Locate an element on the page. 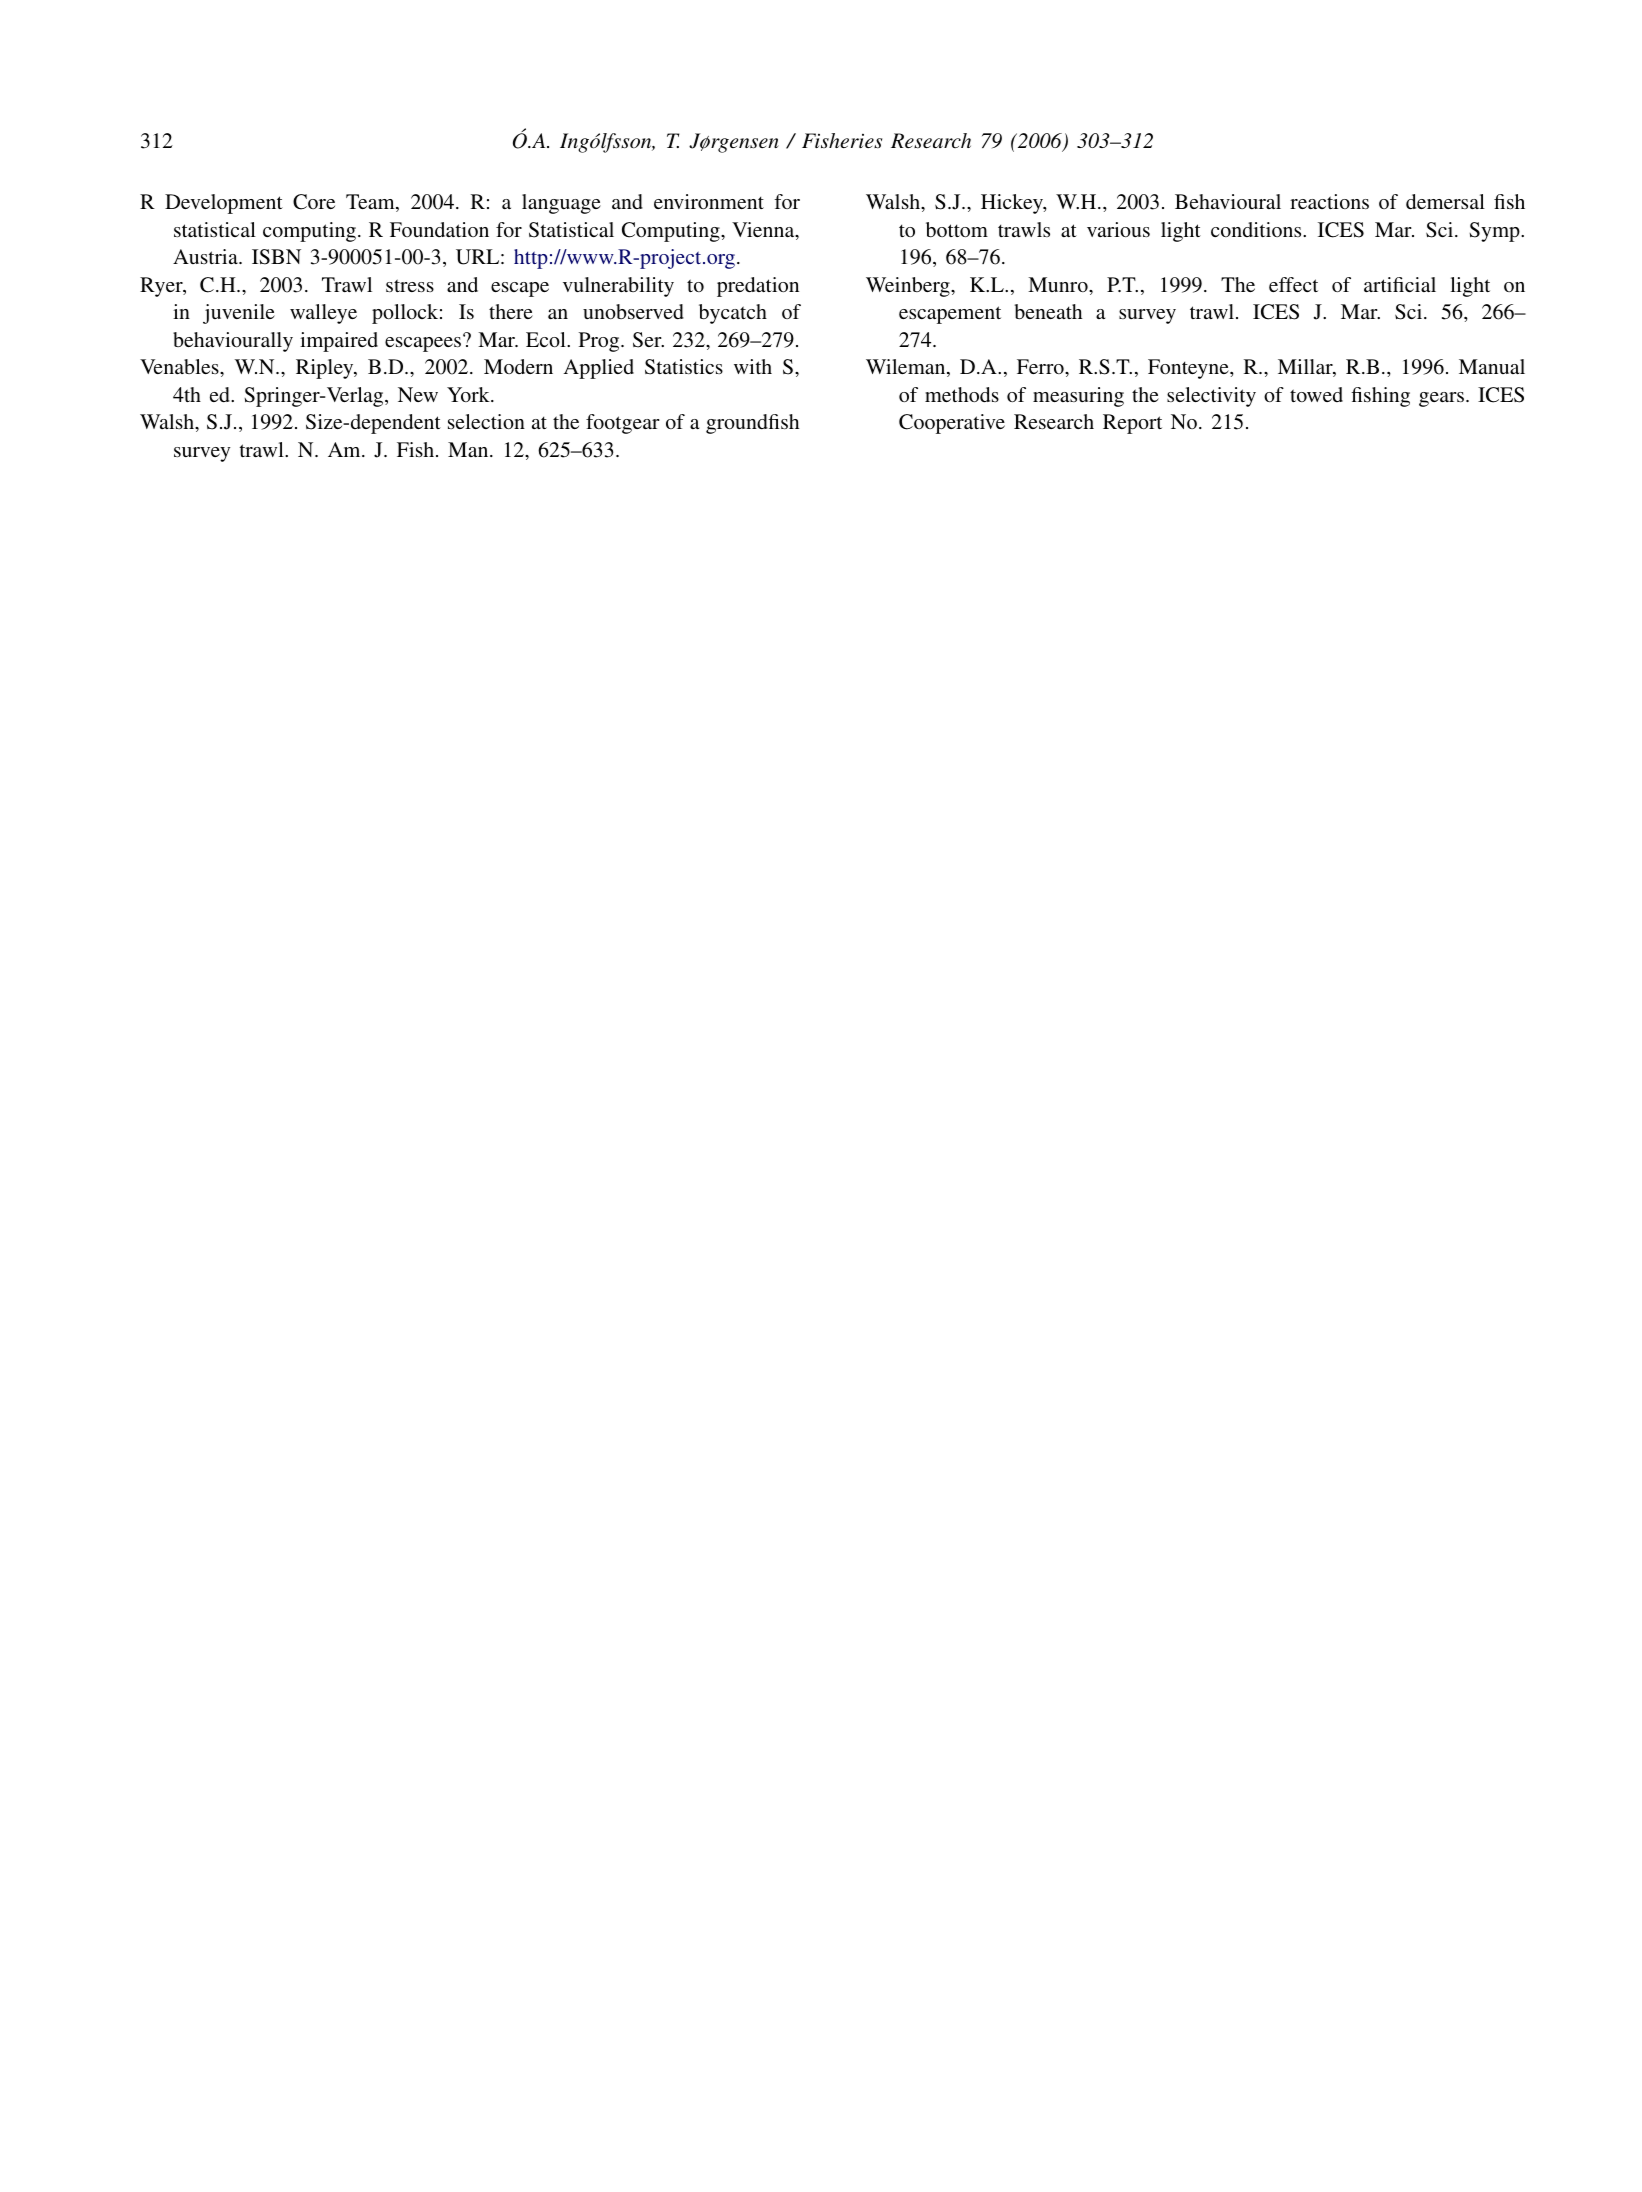 The width and height of the page is (1642, 2192). walleye is located at coordinates (323, 314).
